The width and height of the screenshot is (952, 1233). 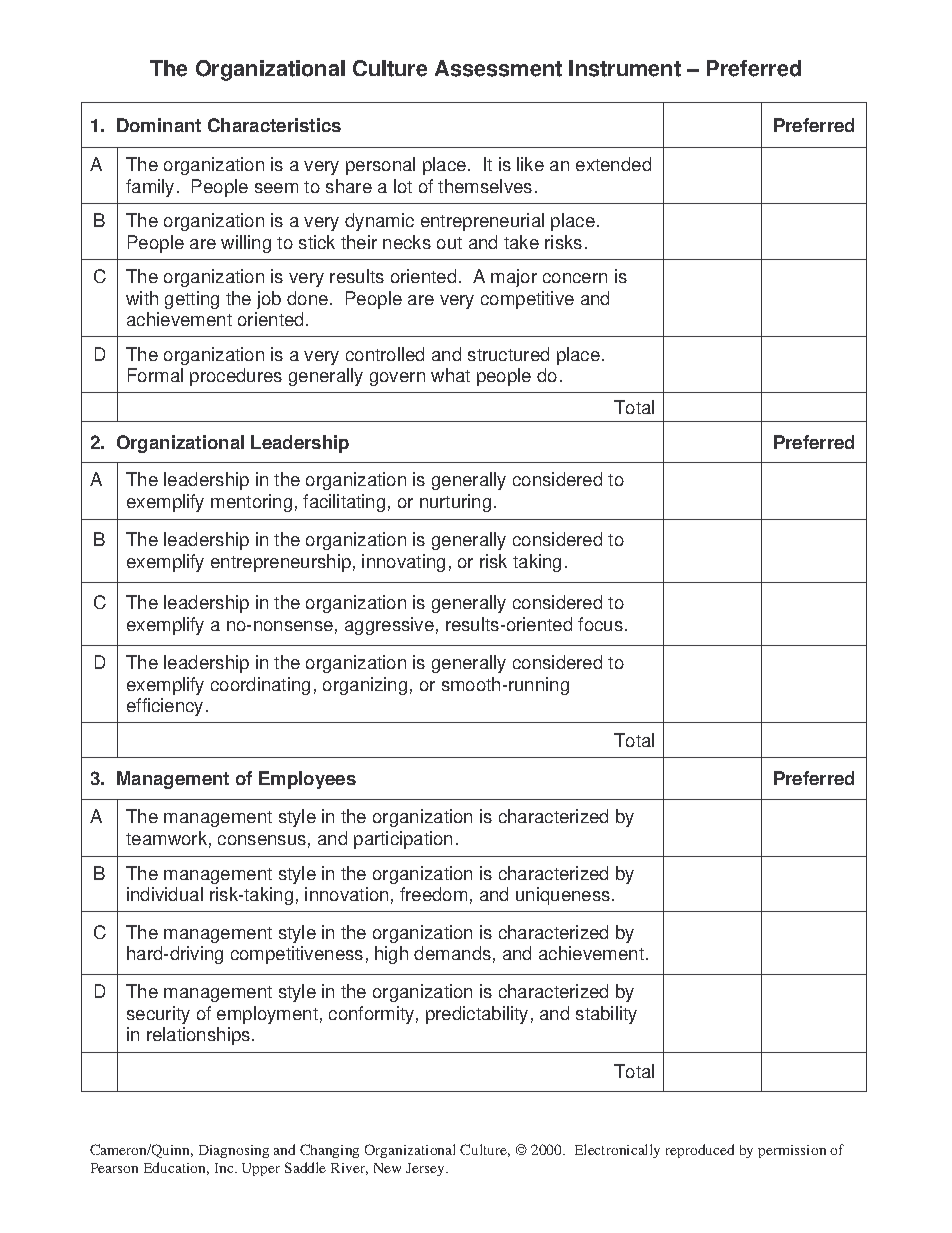 I want to click on focus, so click(x=600, y=624).
